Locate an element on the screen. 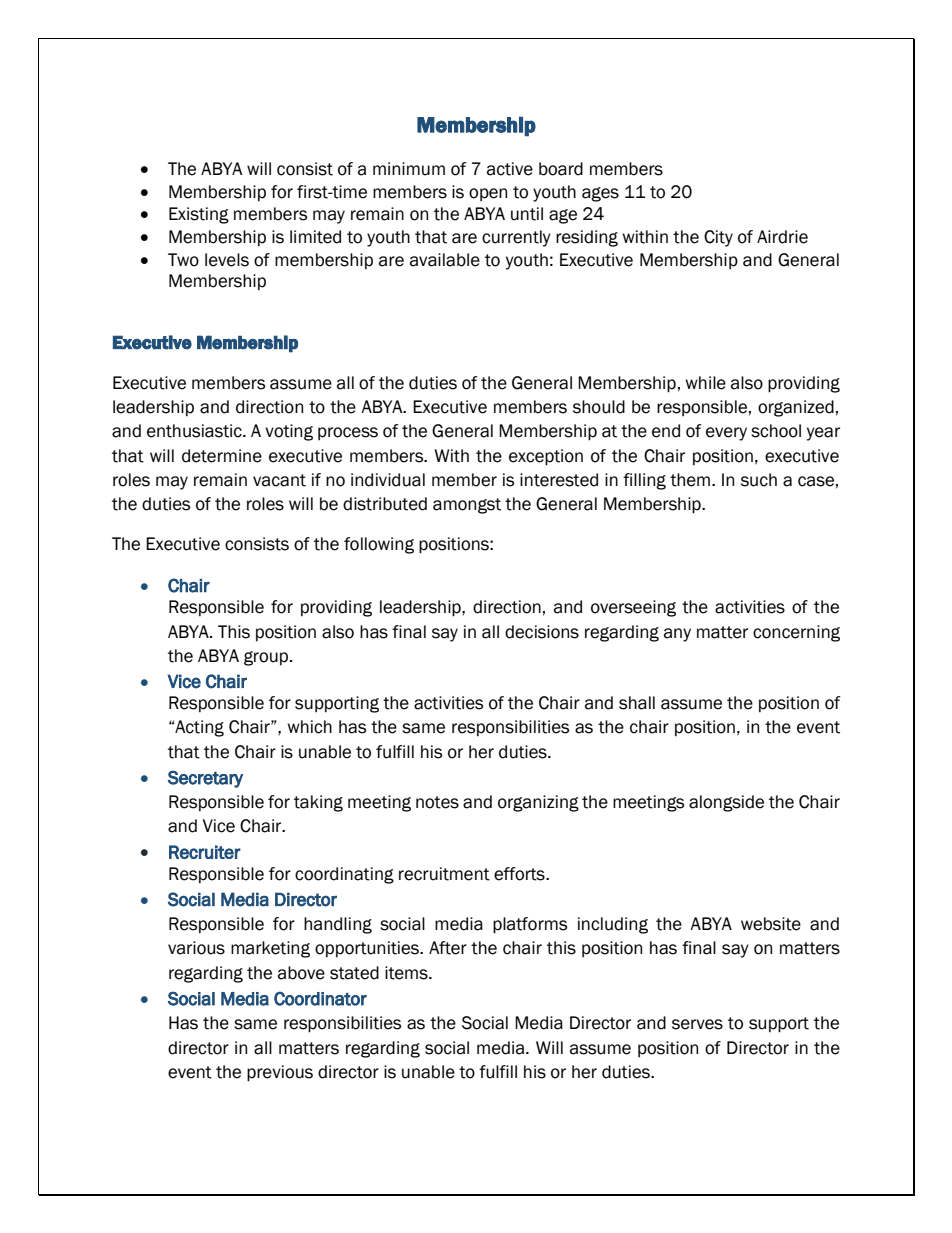 The height and width of the screenshot is (1233, 952). previous is located at coordinates (280, 1073).
